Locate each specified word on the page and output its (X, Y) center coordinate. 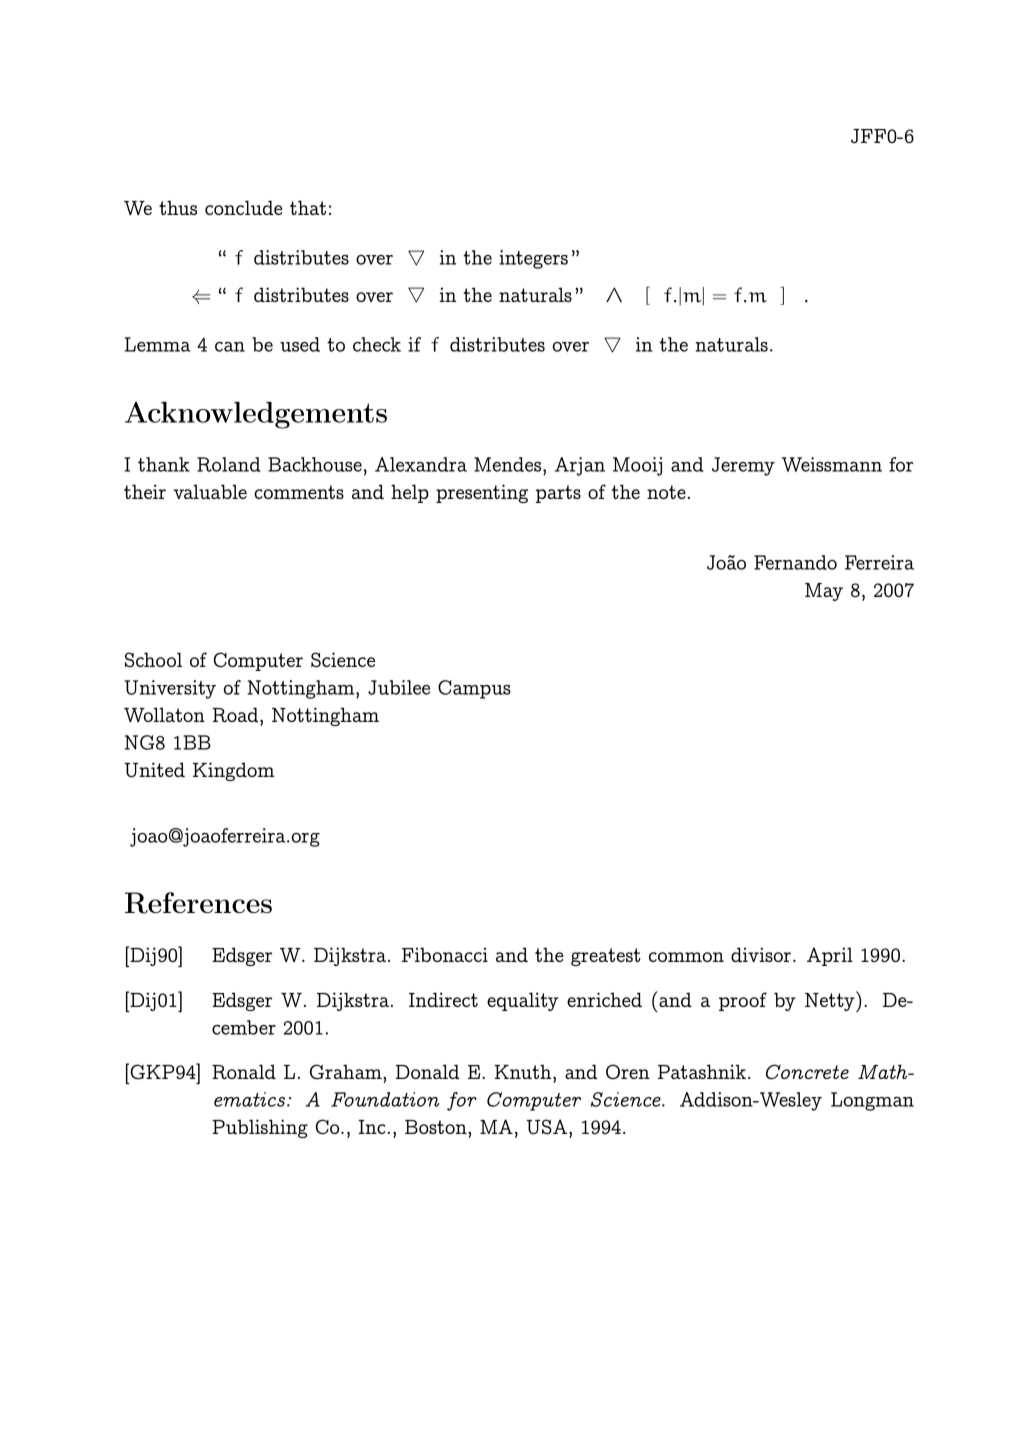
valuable (210, 491)
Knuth (524, 1071)
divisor (761, 954)
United (155, 770)
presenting (482, 493)
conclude (244, 207)
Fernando (795, 562)
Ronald (244, 1071)
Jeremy (743, 466)
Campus (474, 689)
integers (533, 259)
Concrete (807, 1072)
